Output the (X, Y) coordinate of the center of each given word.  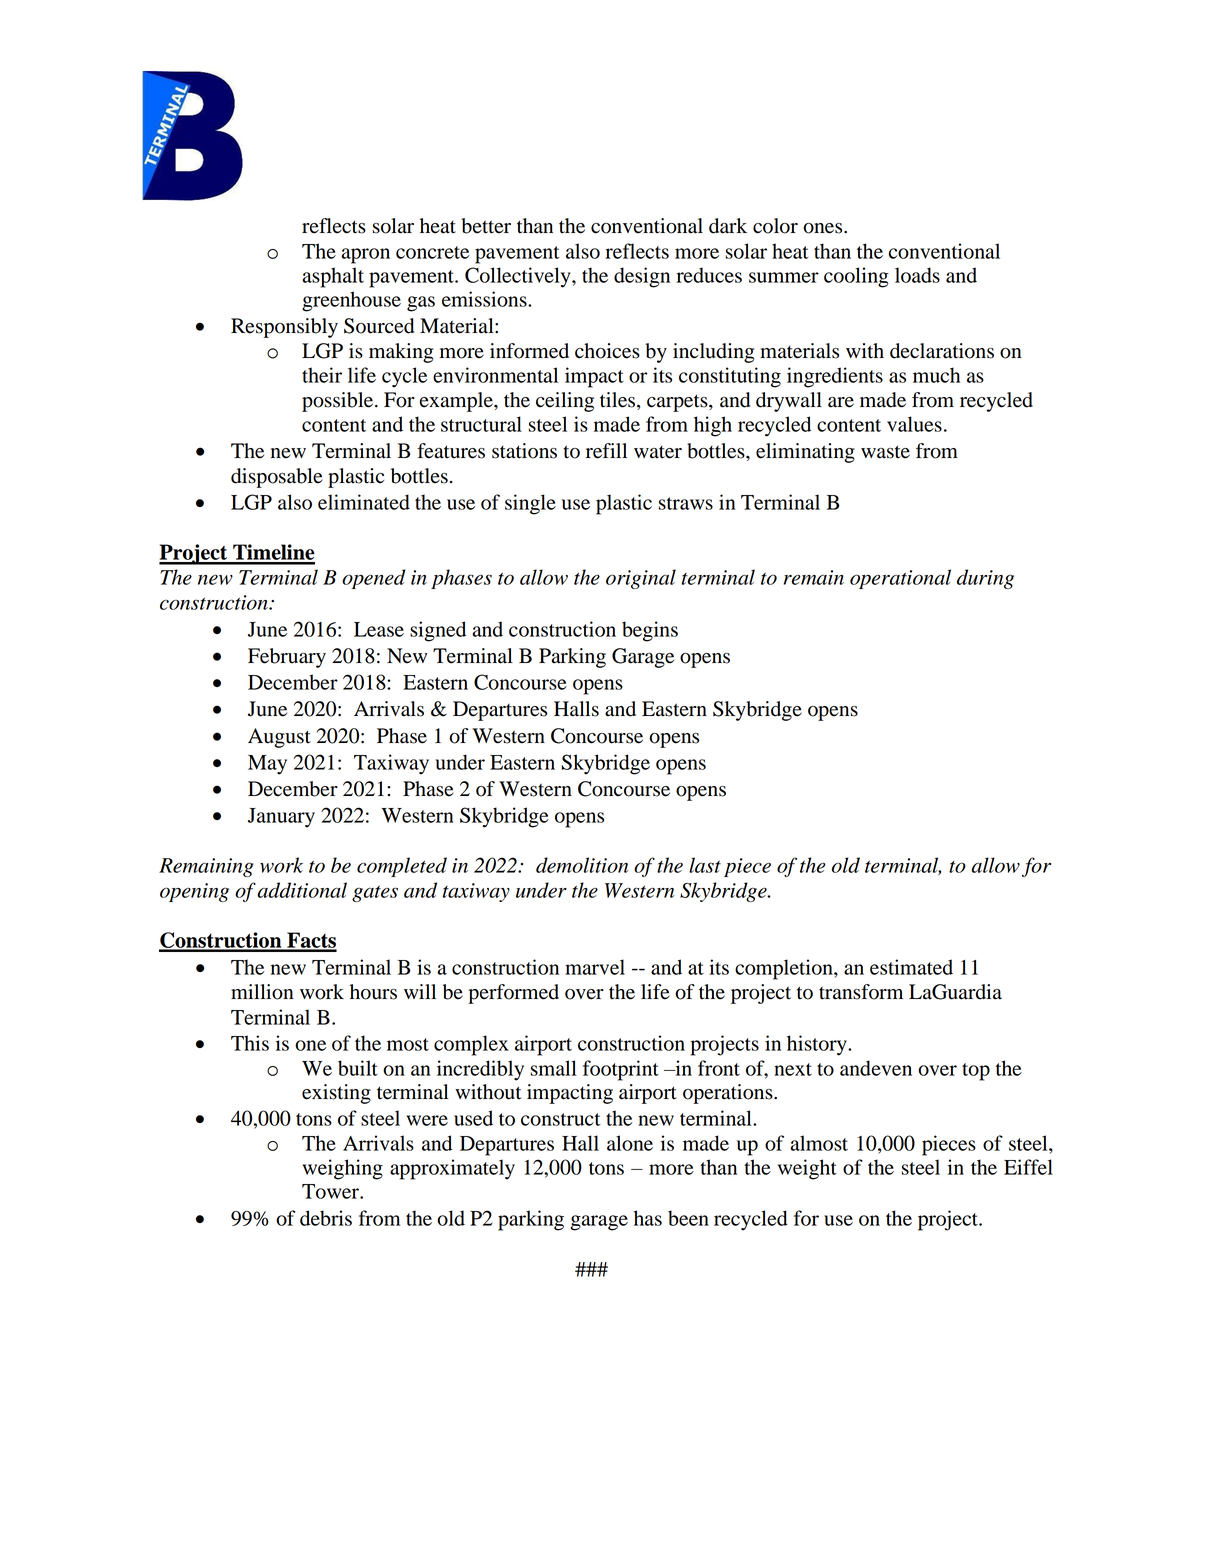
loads (917, 275)
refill (606, 451)
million (262, 992)
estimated (911, 967)
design (642, 277)
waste (885, 452)
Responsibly (284, 328)
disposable (277, 478)
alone (630, 1143)
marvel (595, 967)
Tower (331, 1191)
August (279, 738)
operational (900, 579)
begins (650, 631)
